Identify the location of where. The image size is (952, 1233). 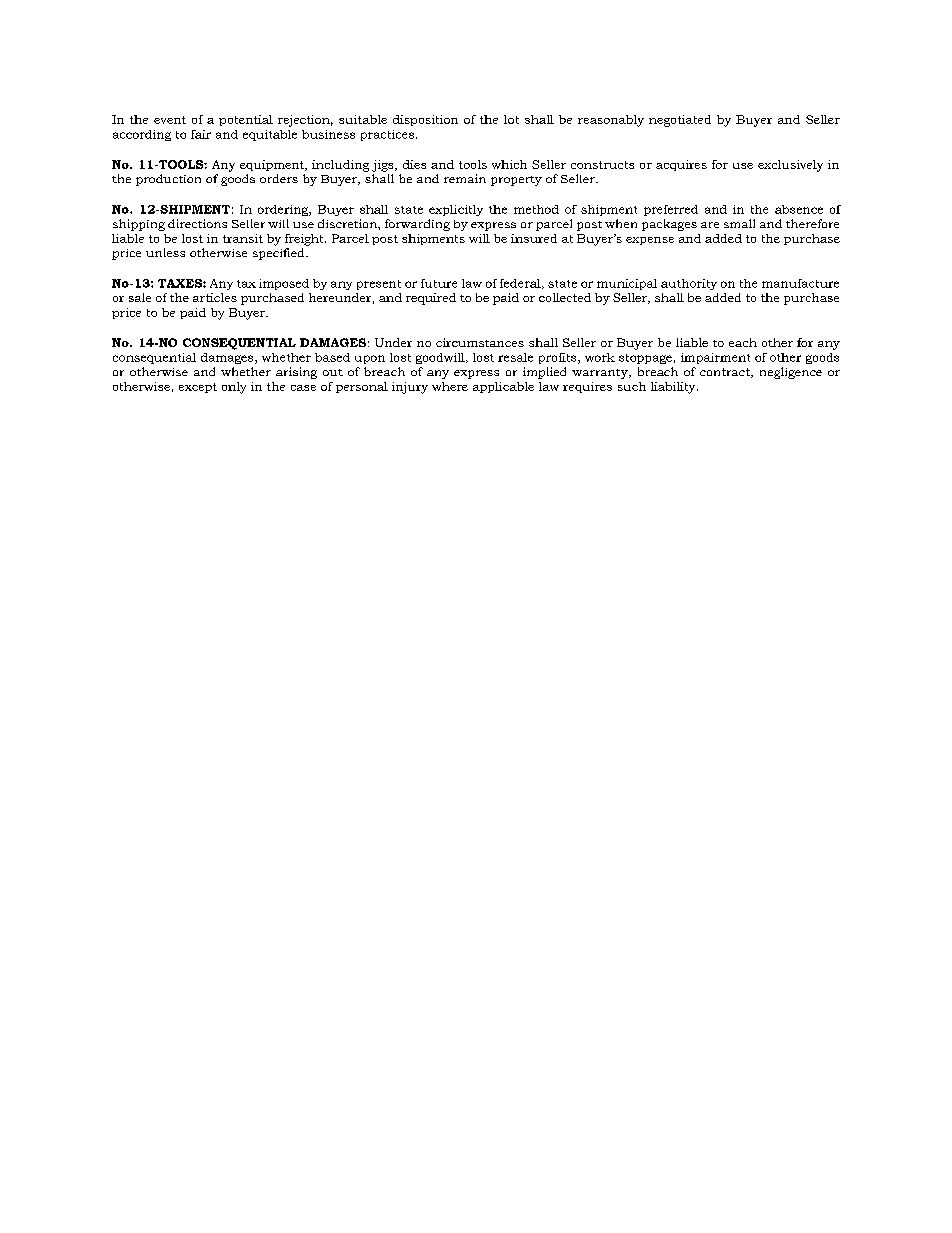
(450, 386).
